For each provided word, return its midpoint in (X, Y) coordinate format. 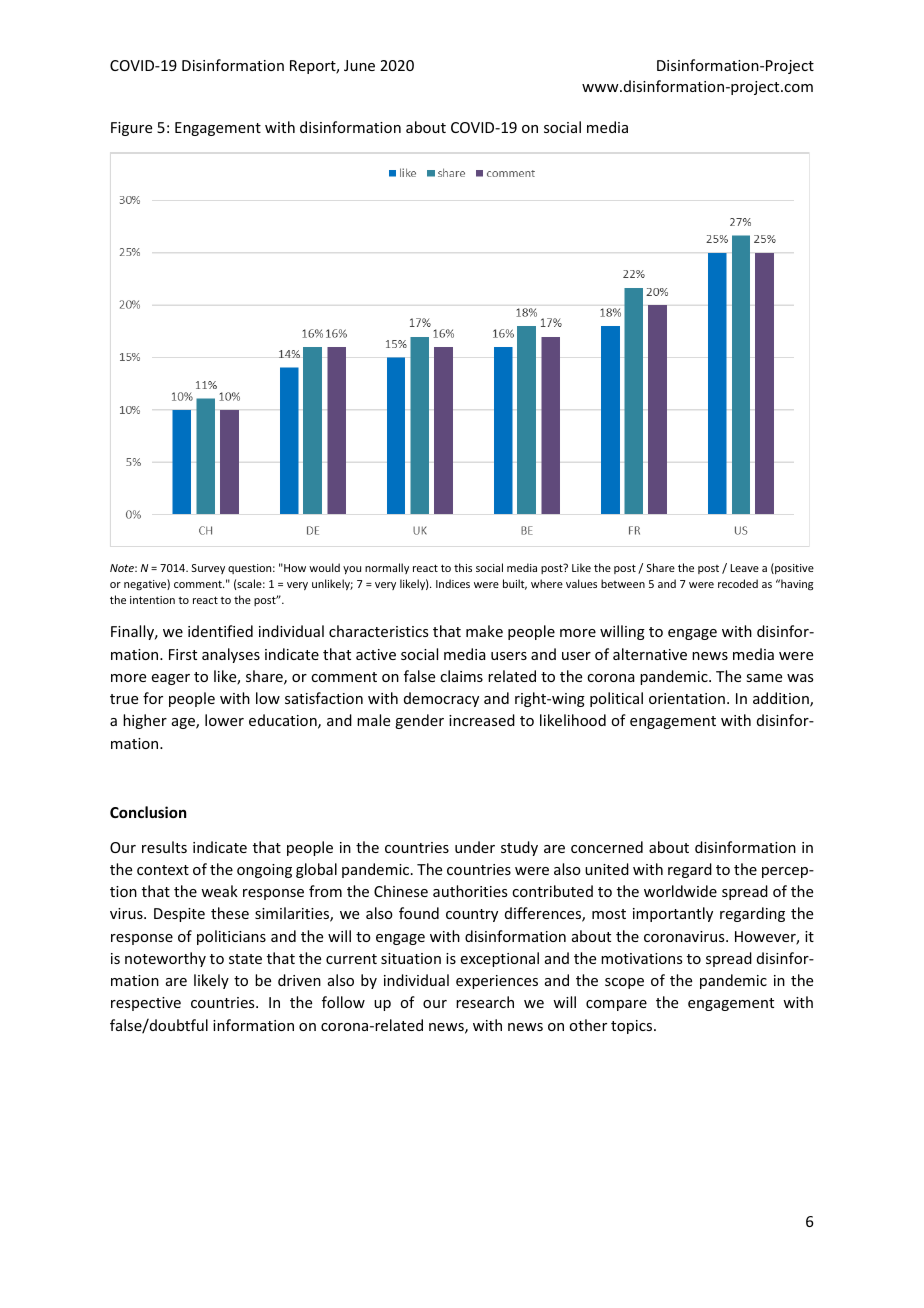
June (359, 65)
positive (793, 568)
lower (224, 720)
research (485, 1002)
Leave (745, 568)
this (463, 567)
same (764, 678)
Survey (208, 569)
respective (146, 1004)
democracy (441, 699)
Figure (131, 129)
